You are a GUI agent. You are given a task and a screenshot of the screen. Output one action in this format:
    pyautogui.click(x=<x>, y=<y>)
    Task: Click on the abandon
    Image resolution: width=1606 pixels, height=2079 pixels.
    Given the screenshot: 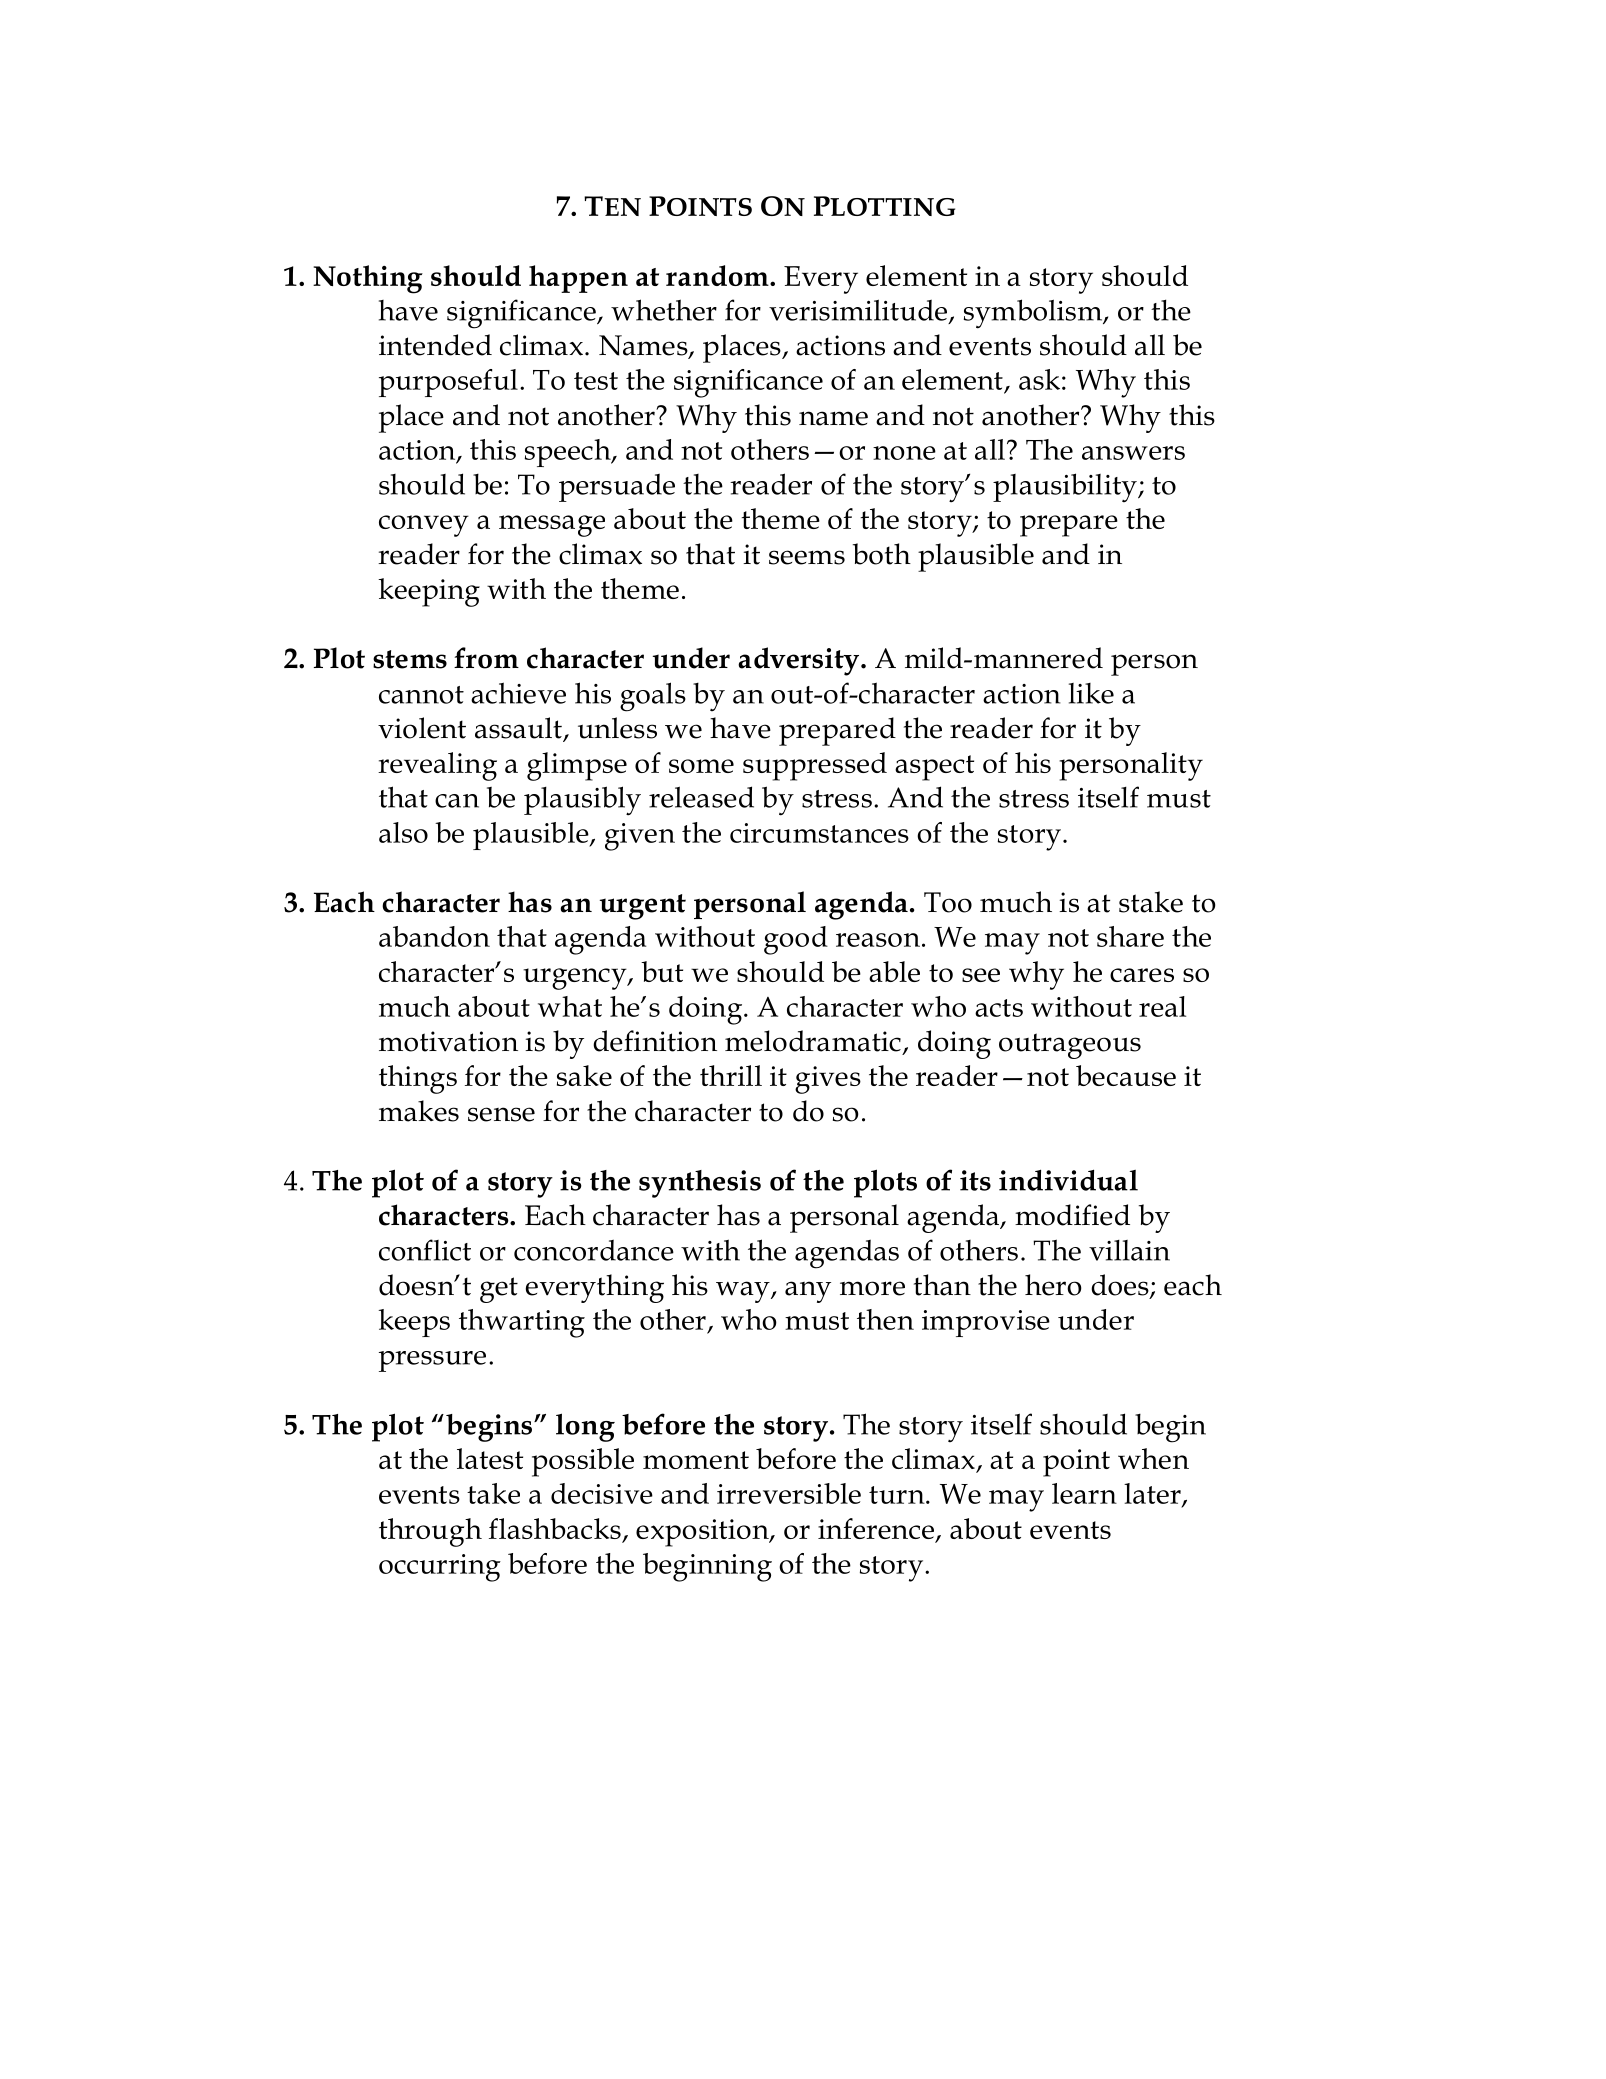 What is the action you would take?
    pyautogui.click(x=434, y=936)
